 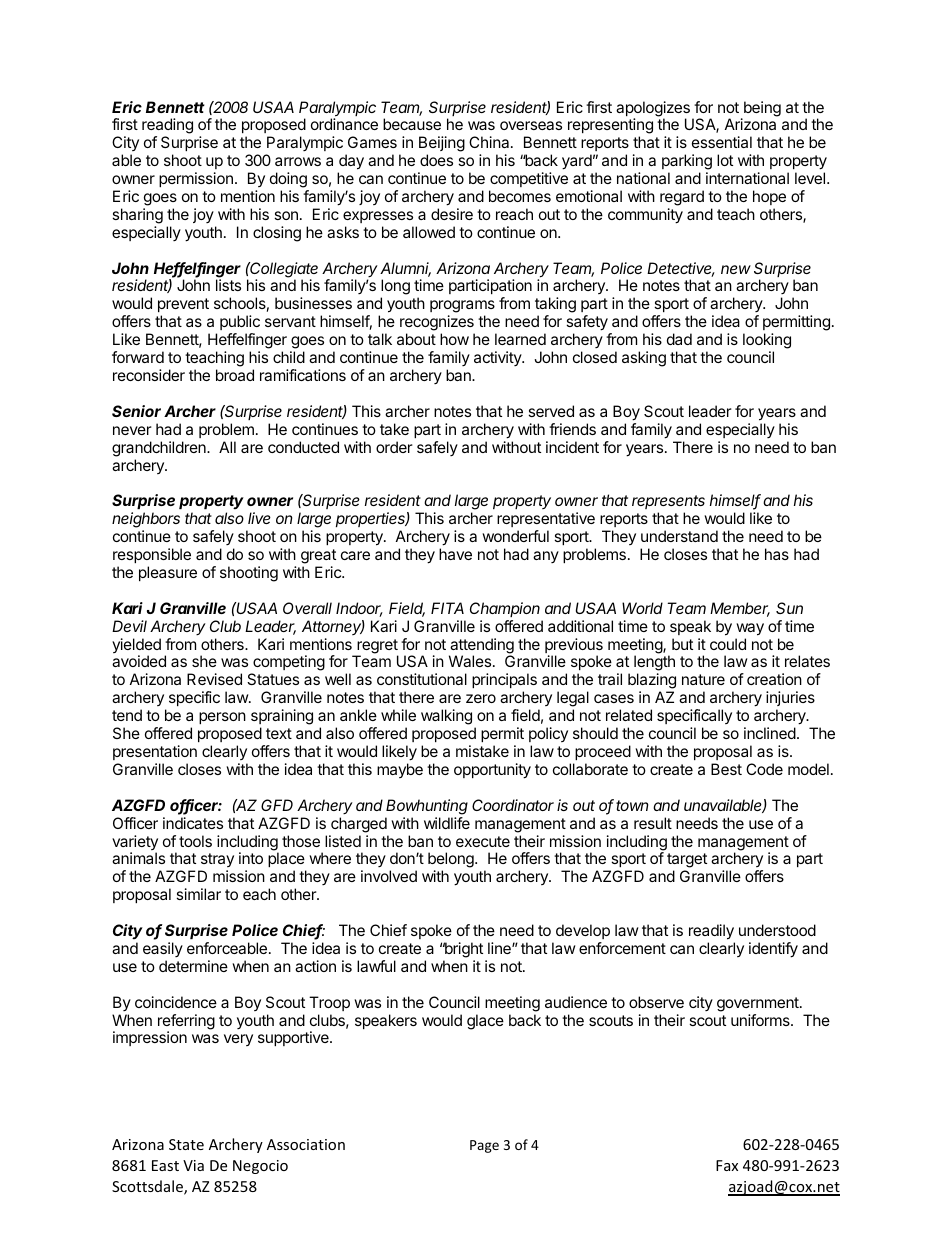 I want to click on essential, so click(x=722, y=142).
